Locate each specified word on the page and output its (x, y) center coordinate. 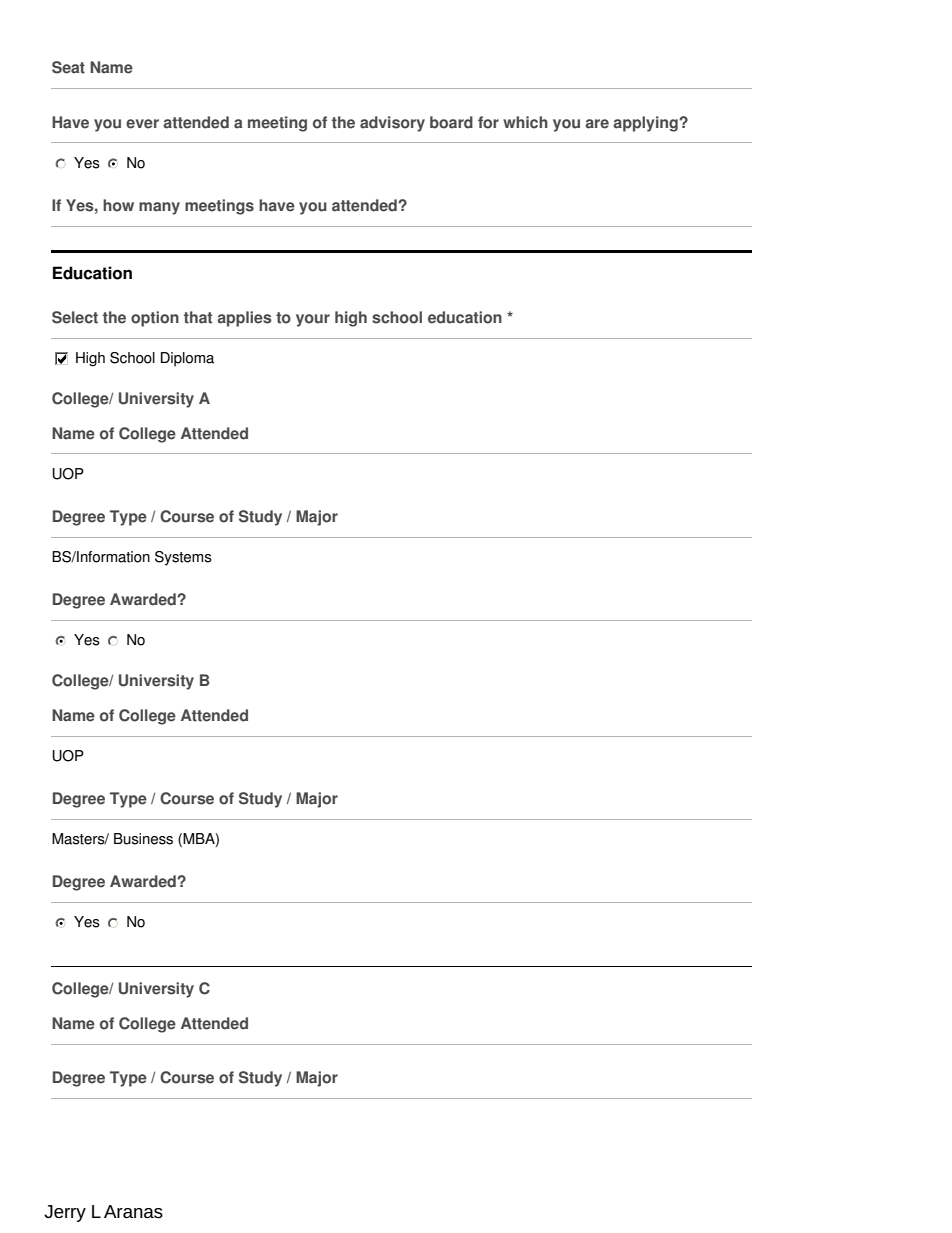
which (525, 122)
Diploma (187, 359)
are (597, 124)
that (198, 317)
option (155, 319)
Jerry (65, 1213)
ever (142, 124)
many (159, 208)
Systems (183, 558)
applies (244, 319)
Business (143, 839)
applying (646, 124)
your (313, 320)
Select (75, 317)
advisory (392, 124)
